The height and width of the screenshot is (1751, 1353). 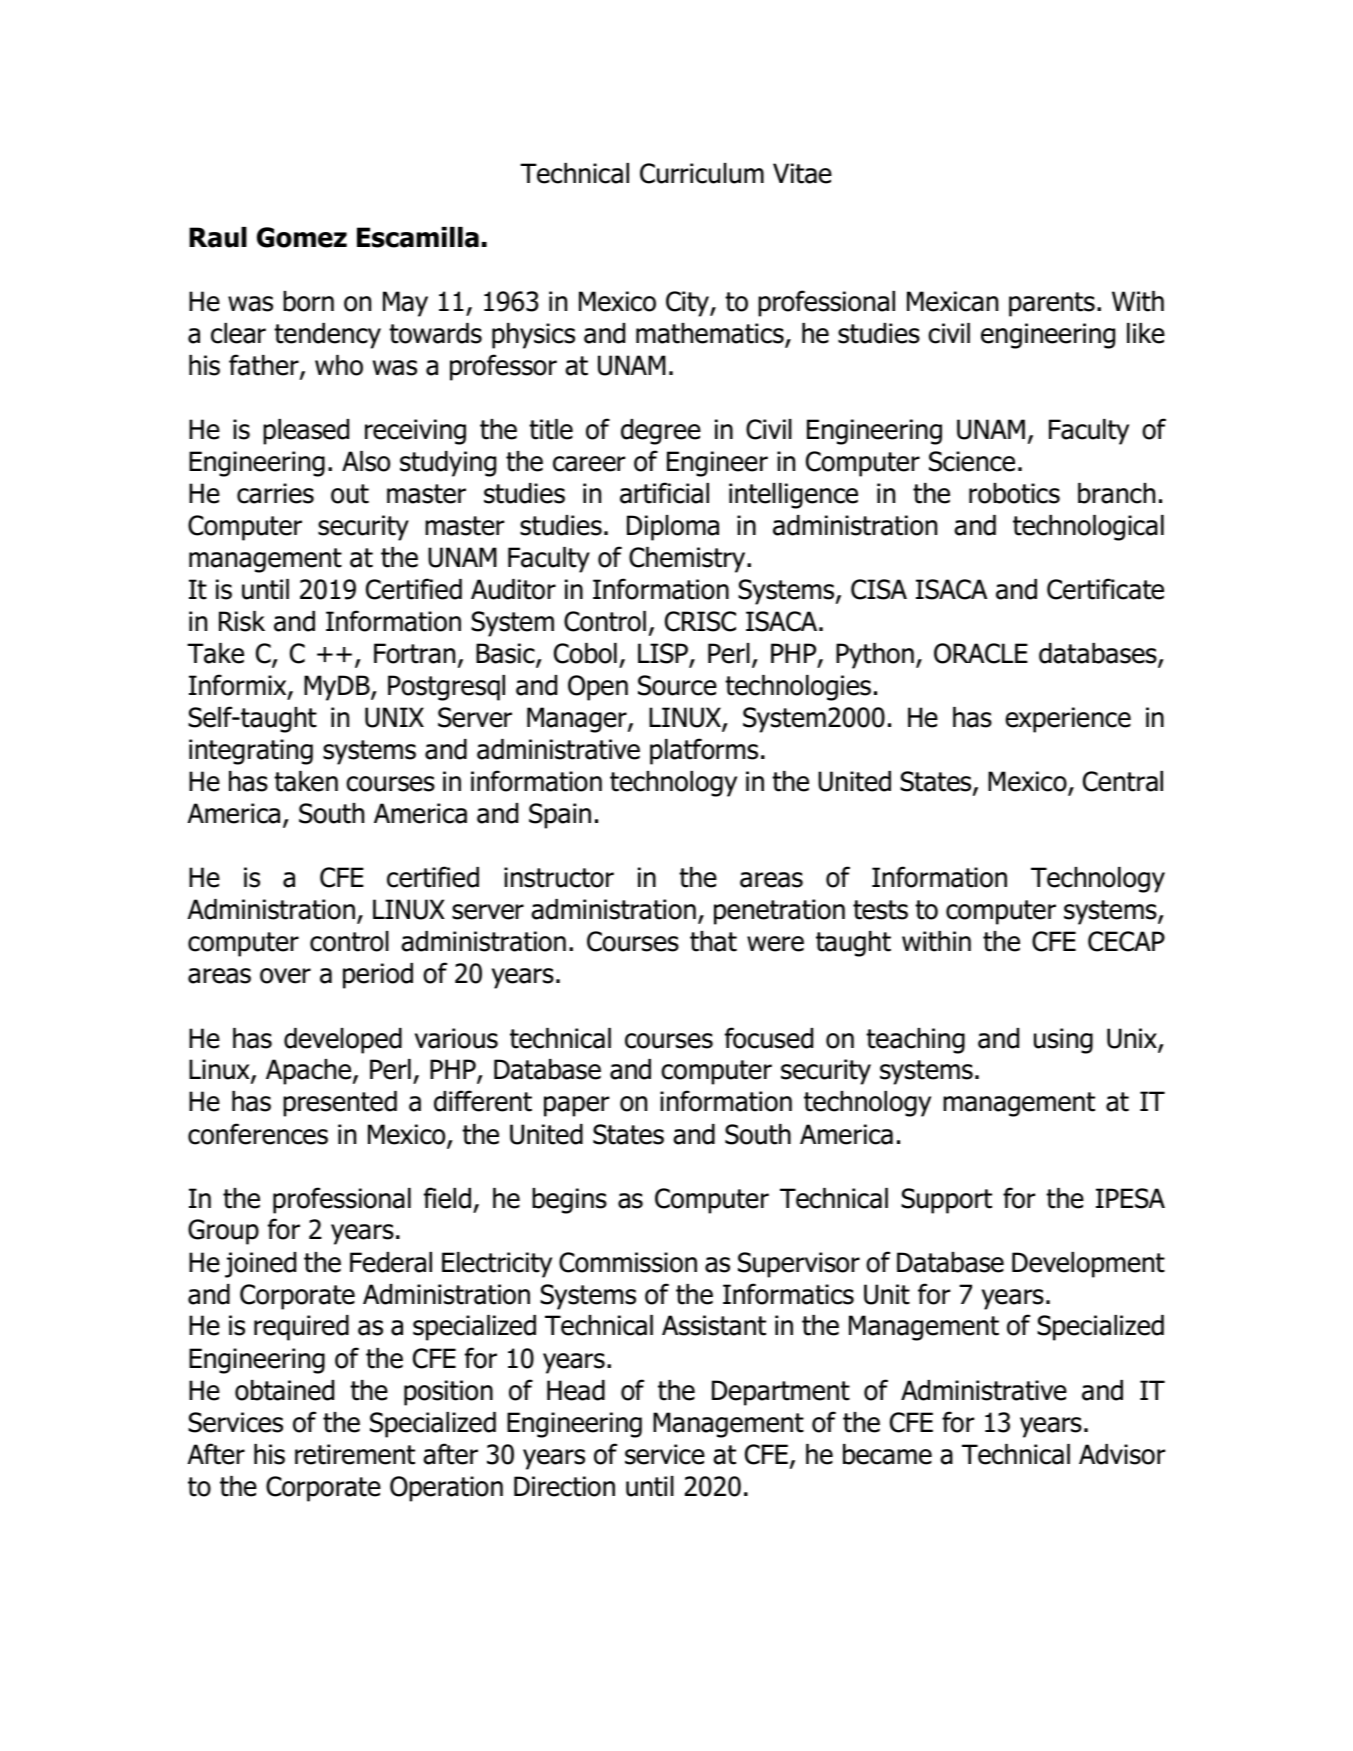 I want to click on Department, so click(x=781, y=1393).
